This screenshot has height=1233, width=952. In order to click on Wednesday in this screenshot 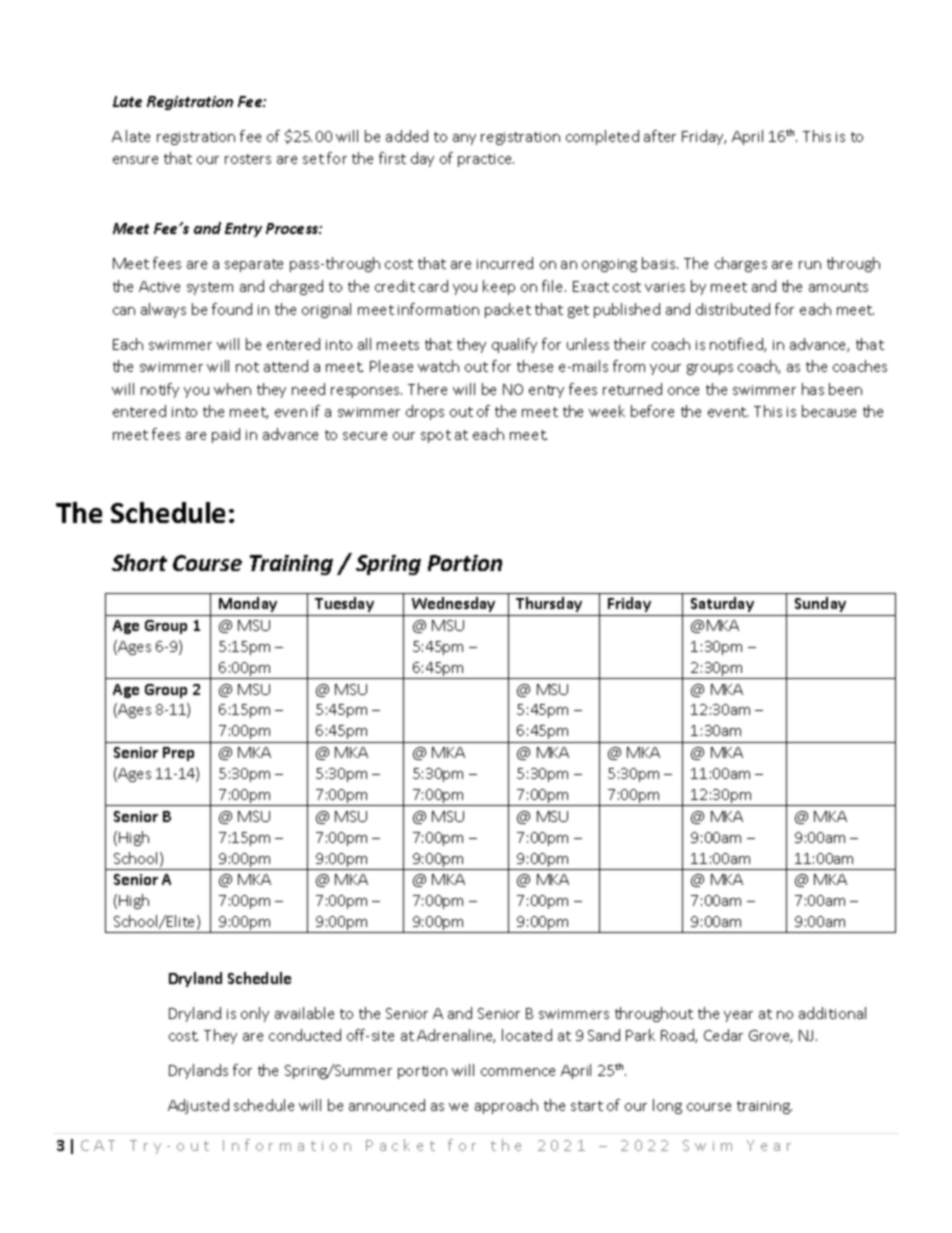, I will do `click(453, 604)`.
